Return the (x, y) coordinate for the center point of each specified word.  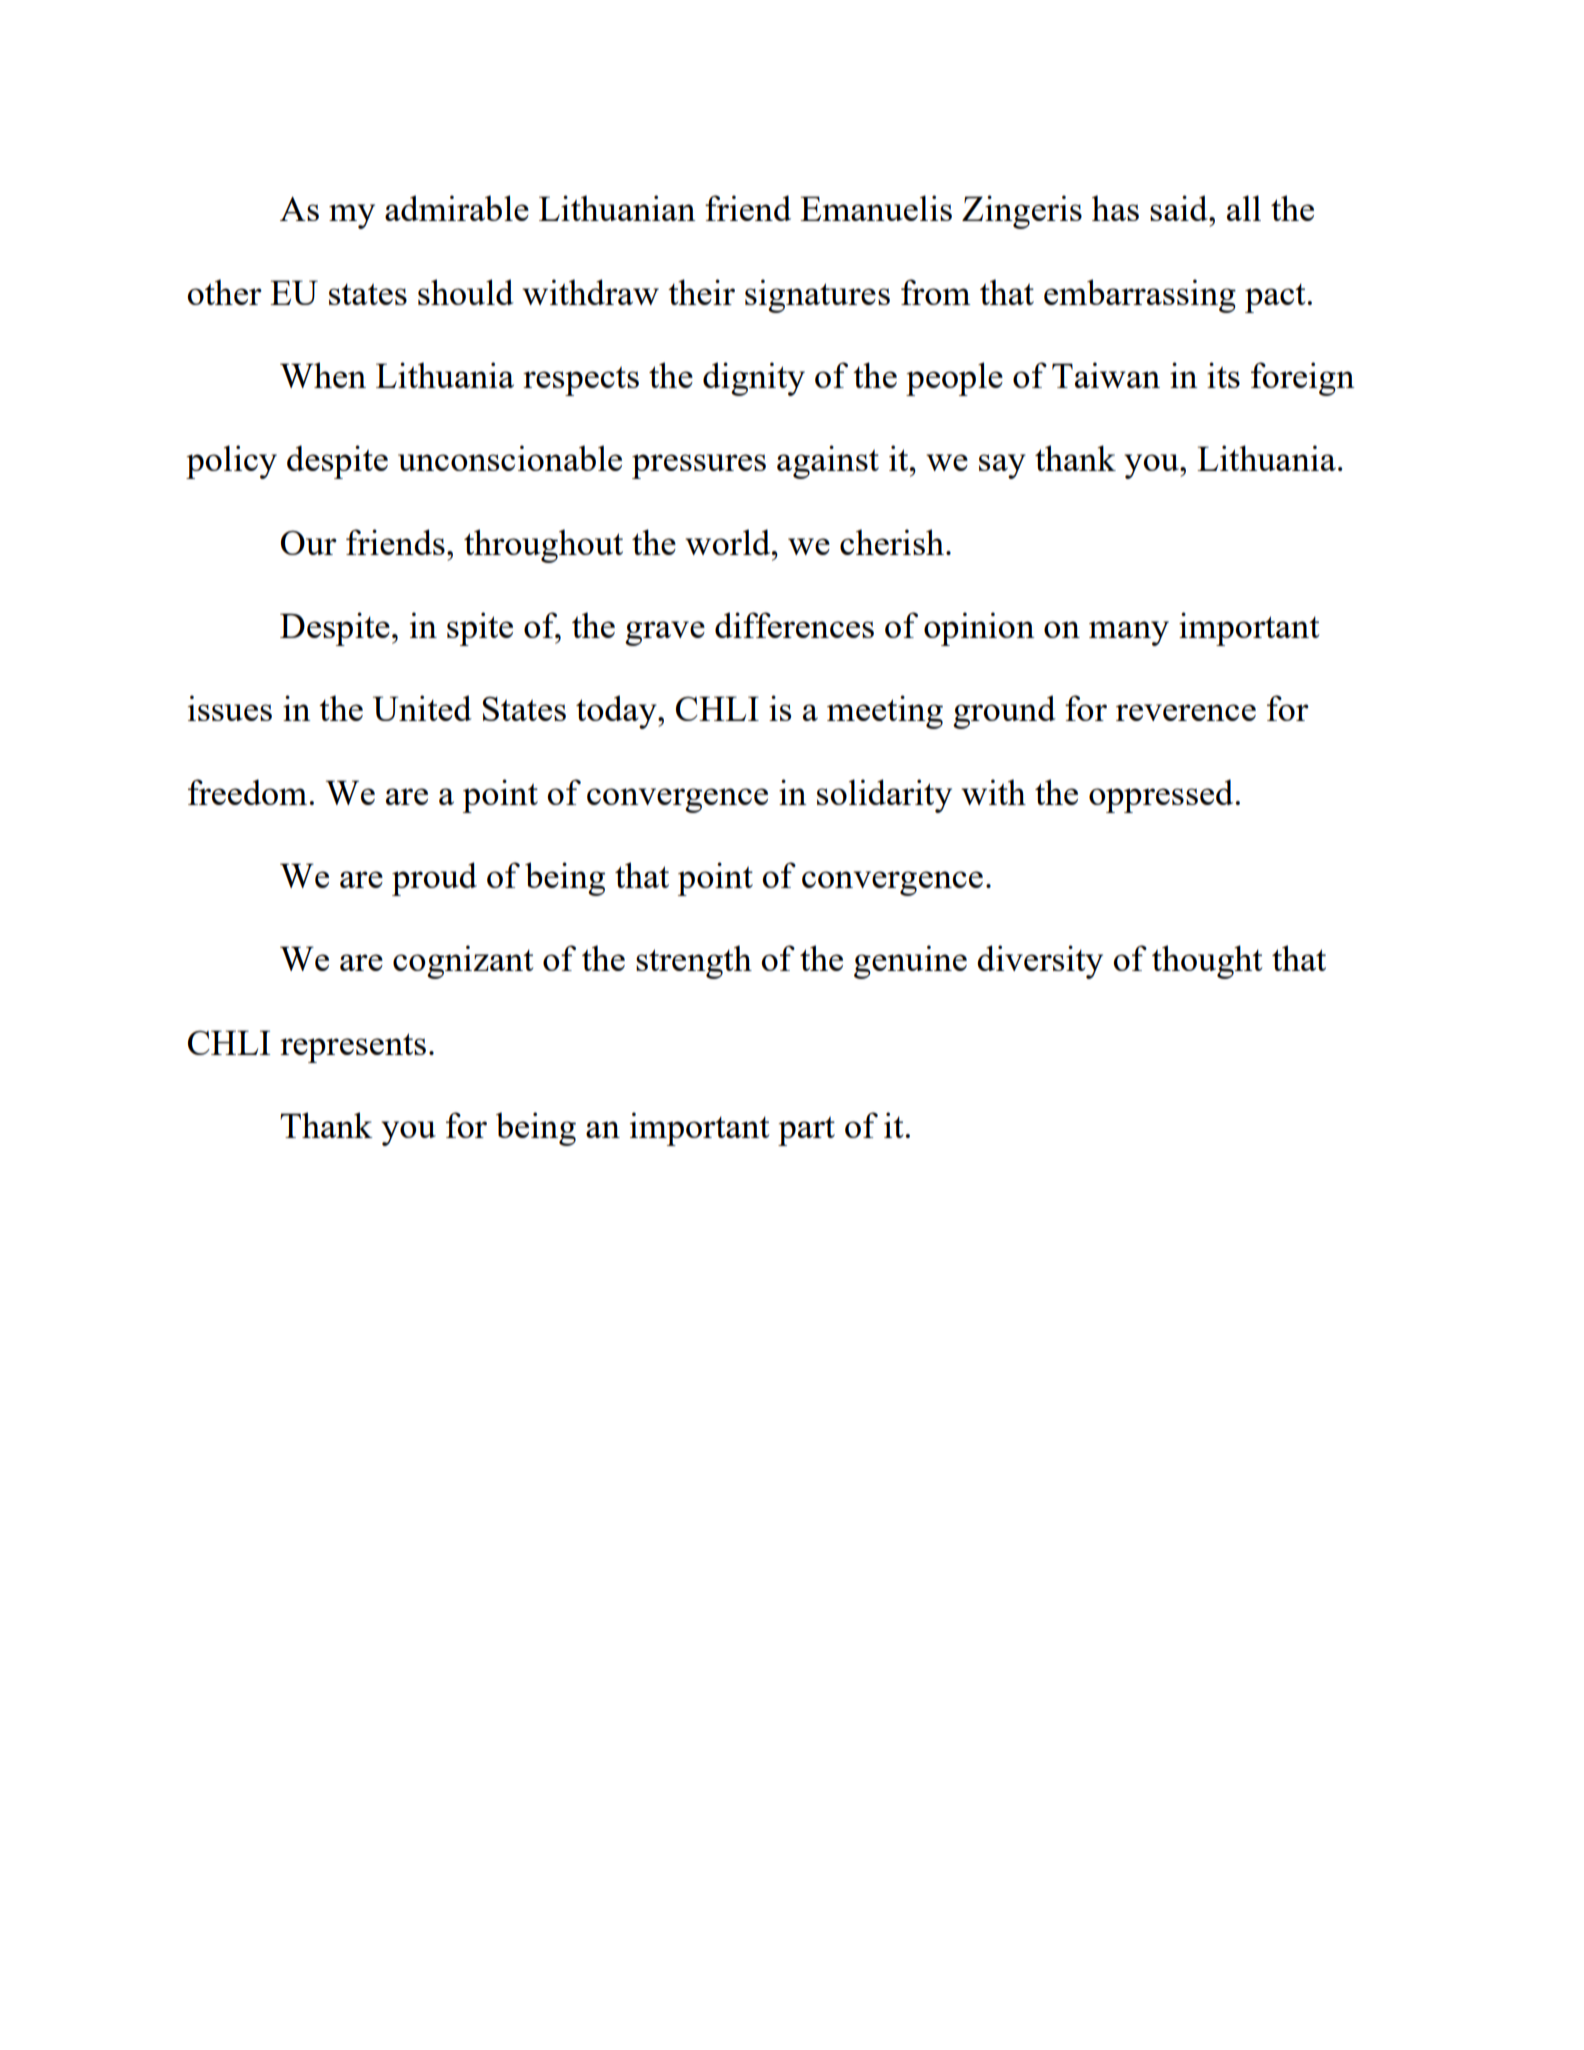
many (1129, 633)
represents (353, 1048)
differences (794, 625)
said (1180, 208)
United (422, 708)
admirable (457, 208)
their (701, 292)
